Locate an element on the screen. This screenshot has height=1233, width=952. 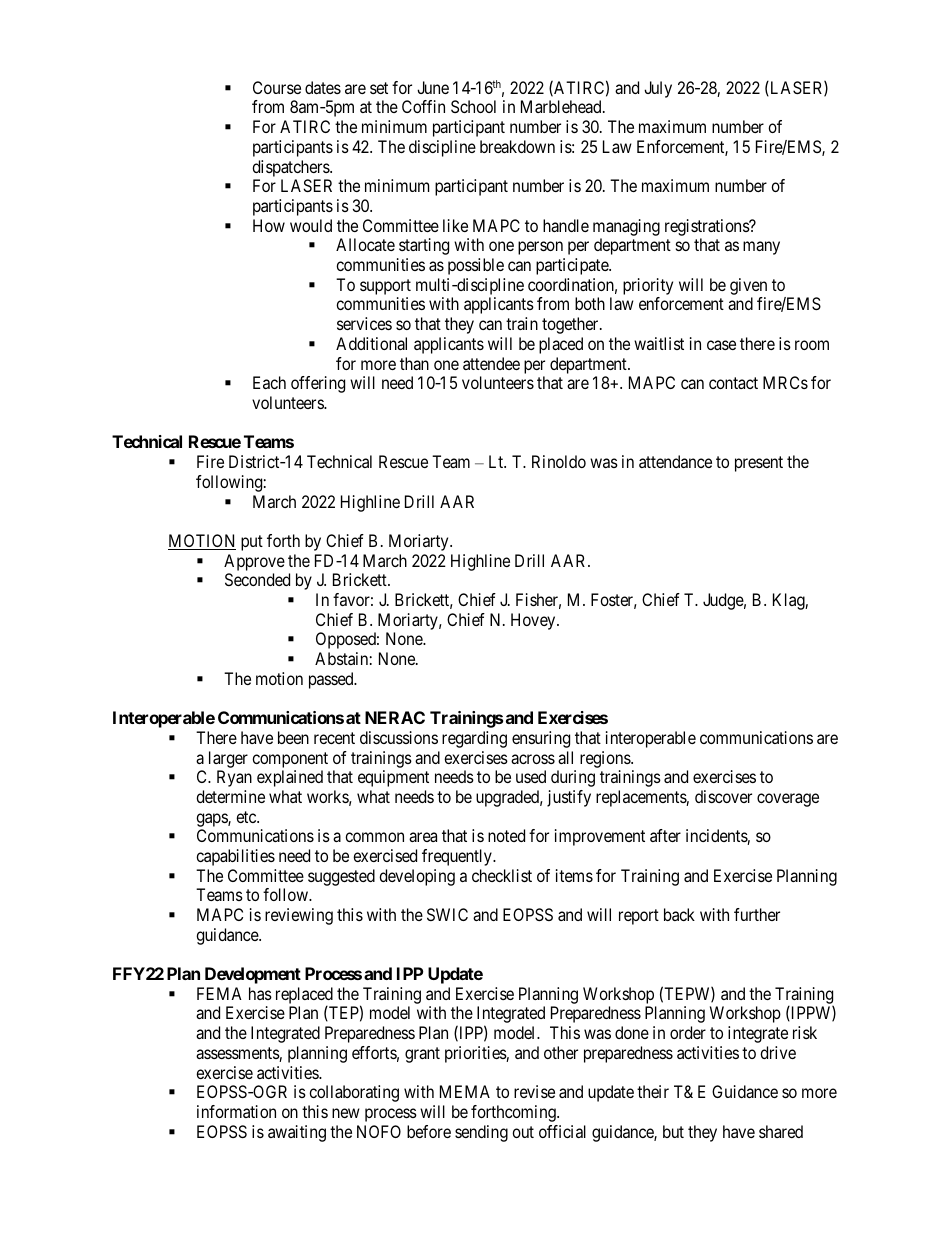
Seconded is located at coordinates (257, 579).
